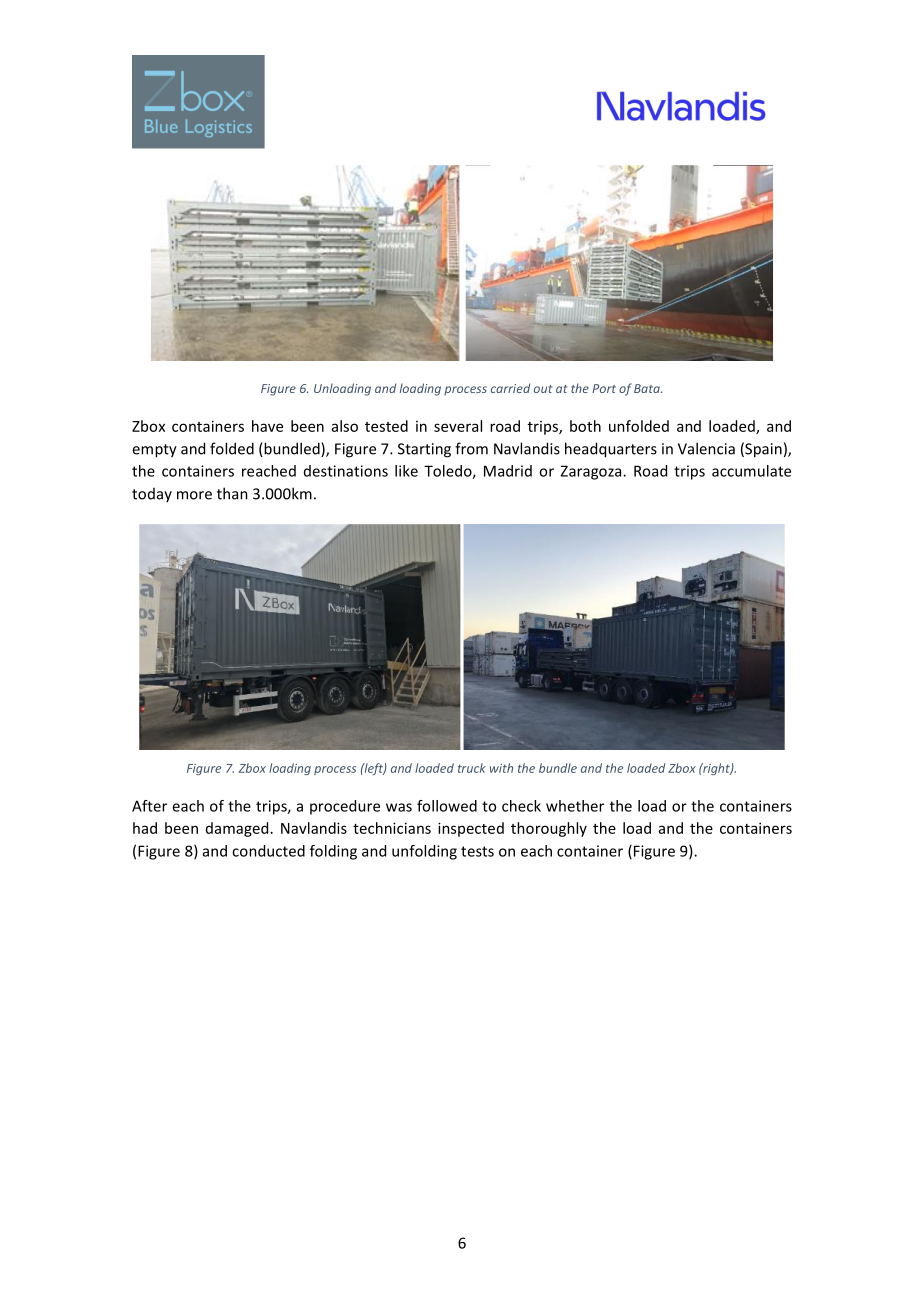 The height and width of the page is (1308, 924). Describe the element at coordinates (149, 806) in the page. I see `After` at that location.
